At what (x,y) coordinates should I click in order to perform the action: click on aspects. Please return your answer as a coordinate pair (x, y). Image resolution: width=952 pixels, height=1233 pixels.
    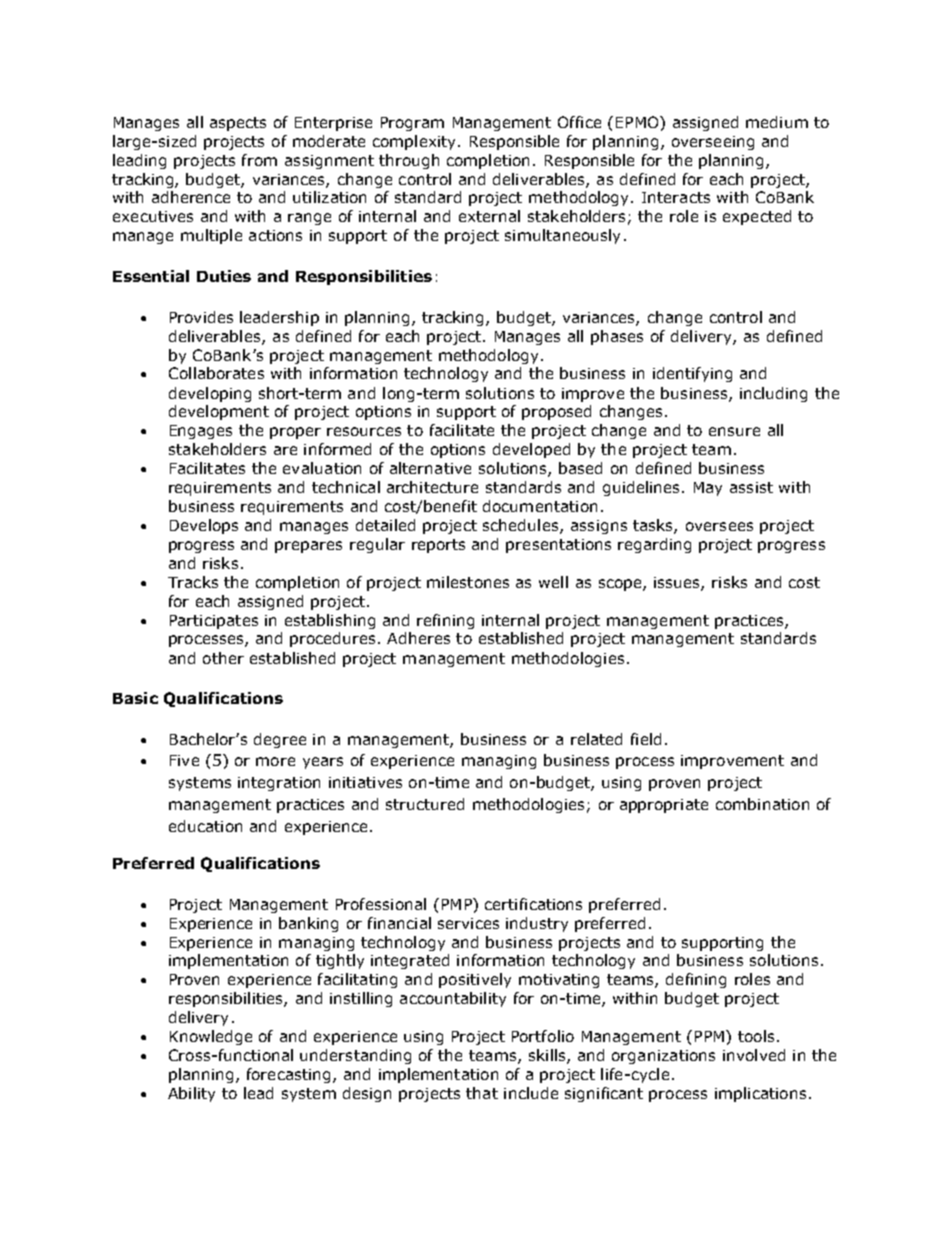
    Looking at the image, I should click on (238, 124).
